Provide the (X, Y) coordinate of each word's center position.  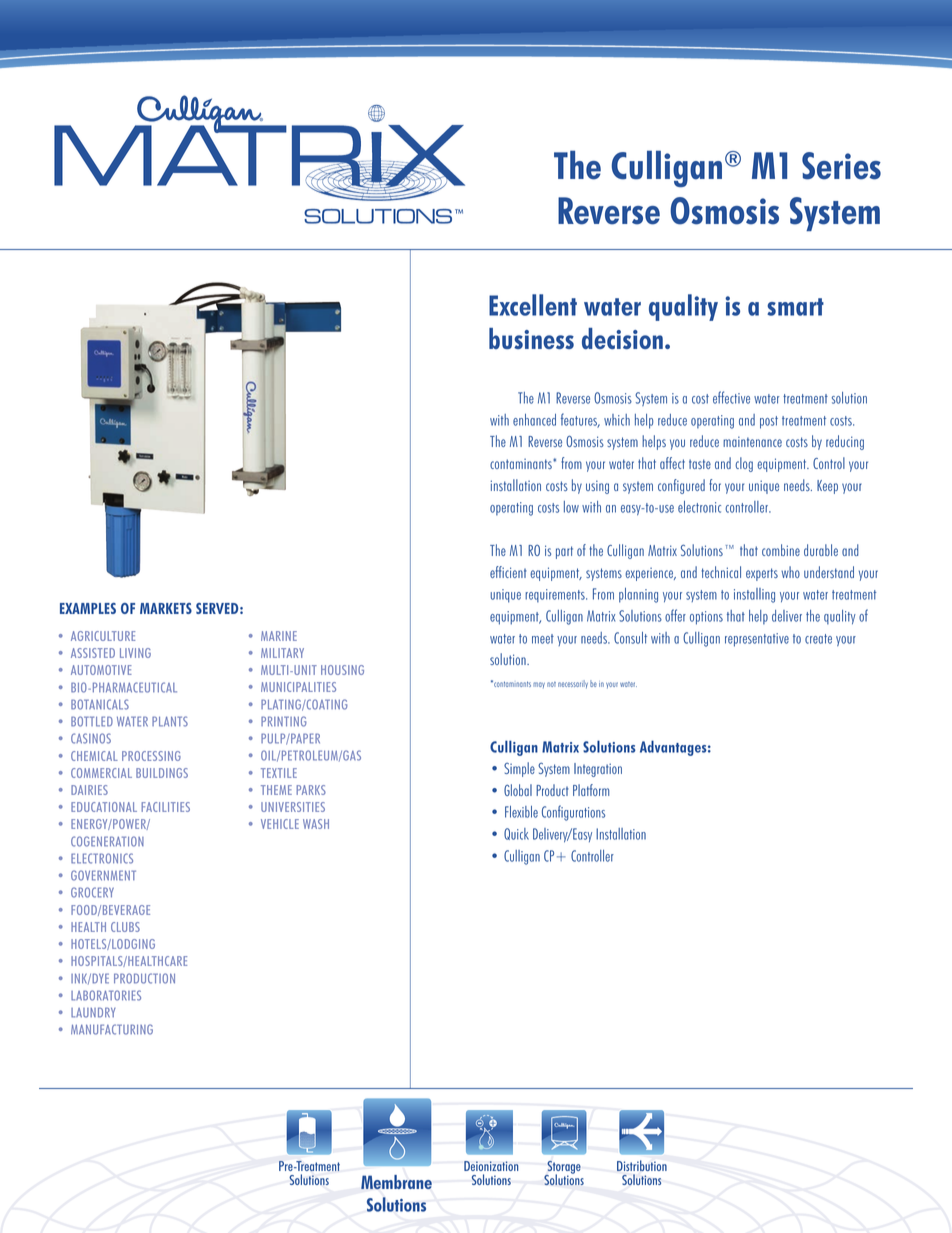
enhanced (534, 420)
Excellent (533, 305)
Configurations (573, 813)
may (539, 685)
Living (135, 653)
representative (757, 640)
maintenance (752, 441)
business (531, 338)
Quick (516, 834)
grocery (92, 892)
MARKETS (166, 608)
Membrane (396, 1182)
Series (841, 166)
